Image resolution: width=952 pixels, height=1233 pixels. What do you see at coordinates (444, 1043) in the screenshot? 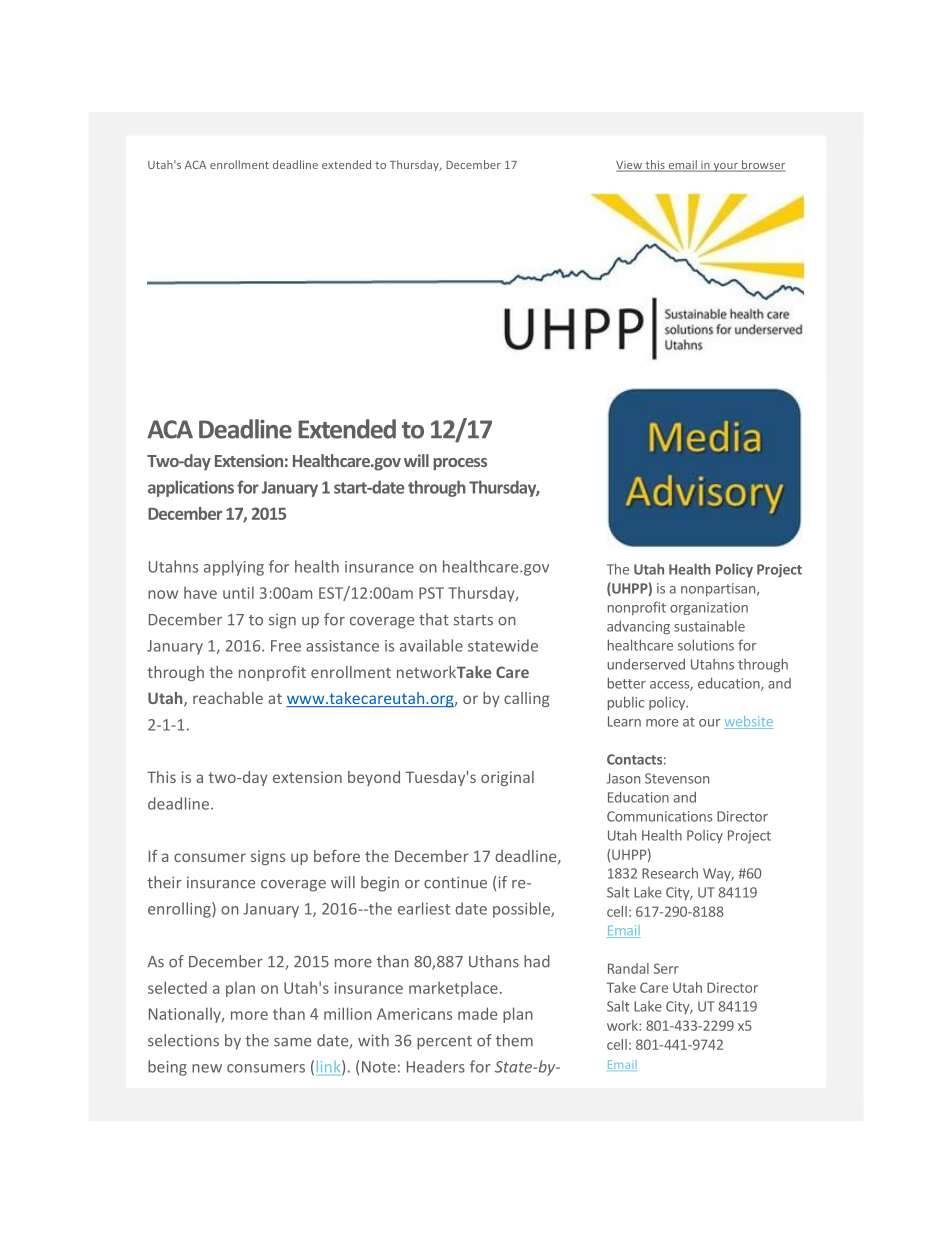
I see `percent` at bounding box center [444, 1043].
